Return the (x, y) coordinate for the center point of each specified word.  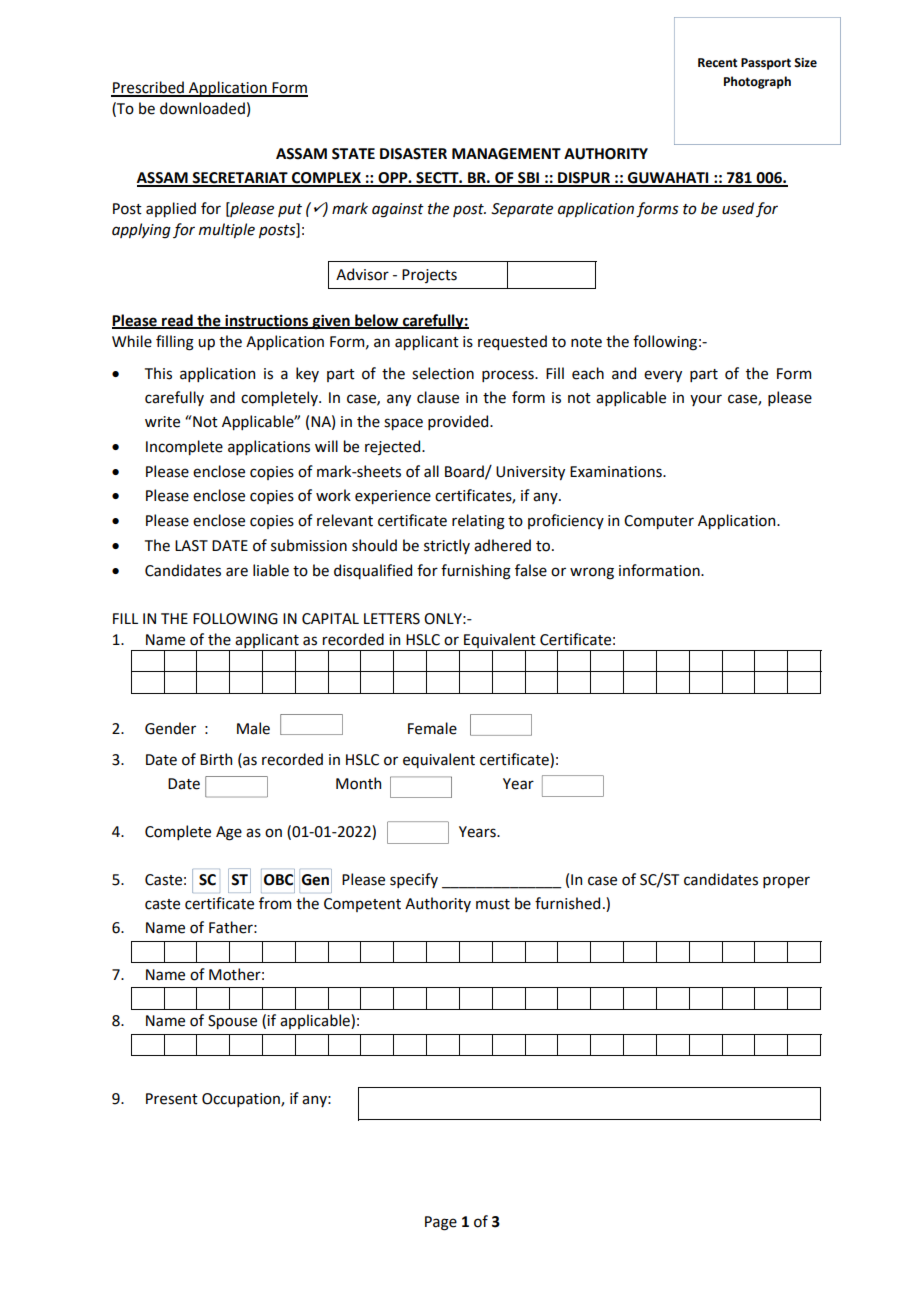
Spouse (232, 1022)
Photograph (757, 82)
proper (786, 882)
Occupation (242, 1100)
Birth (216, 759)
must (493, 904)
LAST (191, 546)
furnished (567, 903)
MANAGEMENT (506, 154)
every (663, 376)
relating (478, 522)
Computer (659, 522)
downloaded (202, 108)
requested (512, 342)
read (177, 321)
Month (358, 783)
